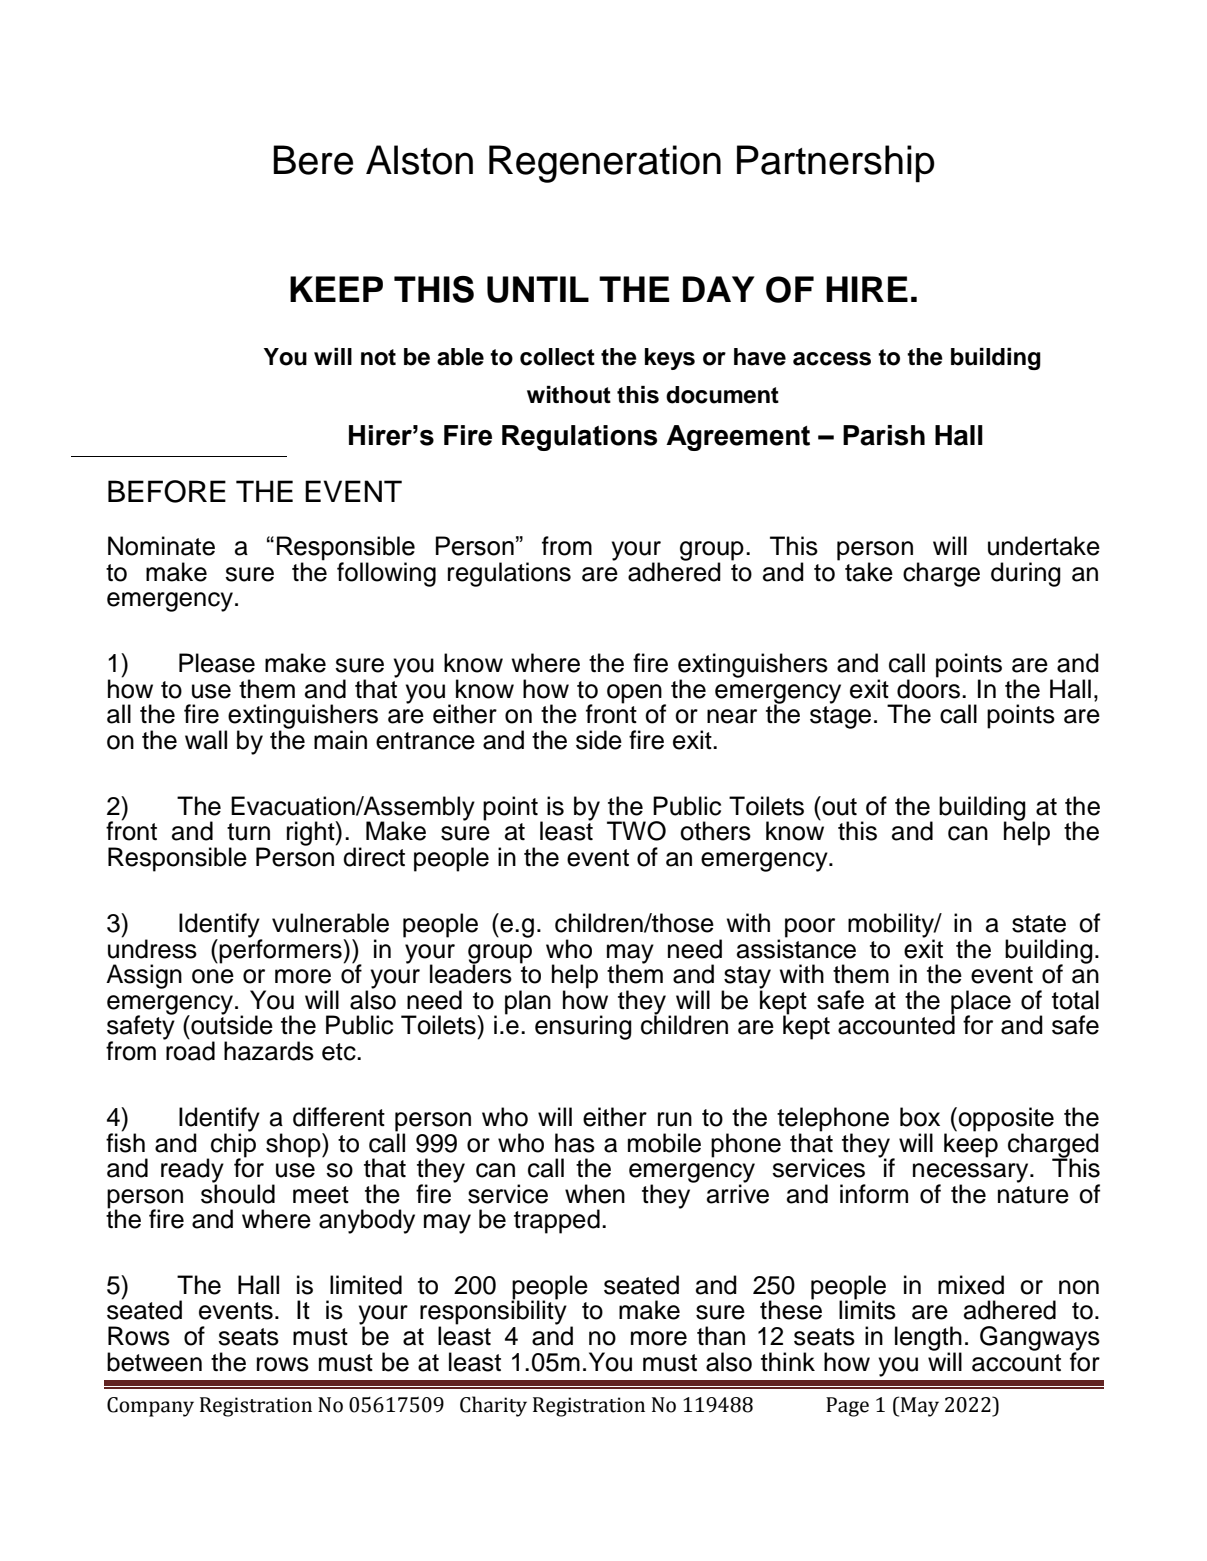 The image size is (1207, 1561). Describe the element at coordinates (981, 1003) in the screenshot. I see `place` at that location.
